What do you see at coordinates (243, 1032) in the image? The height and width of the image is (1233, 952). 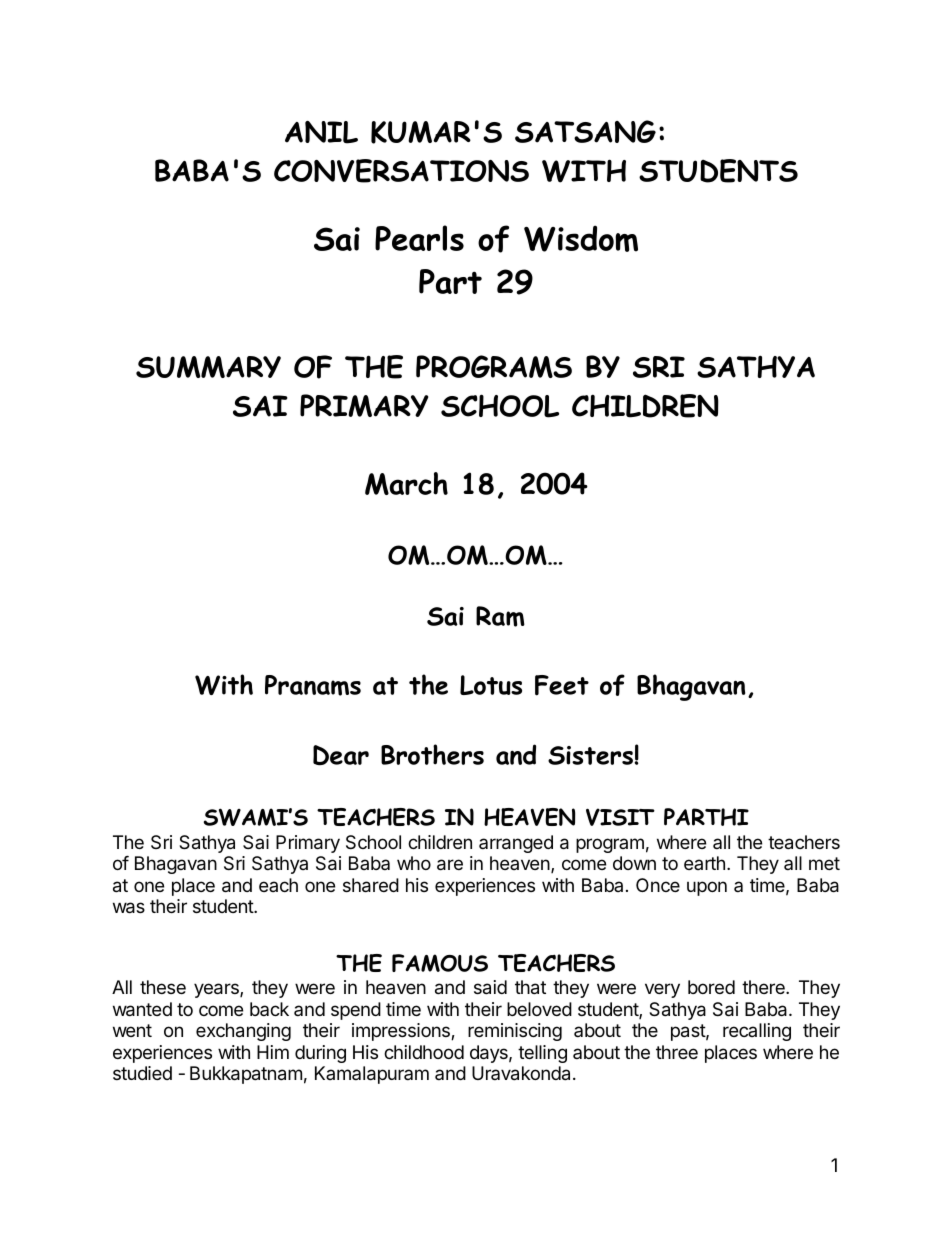 I see `exchanging` at bounding box center [243, 1032].
